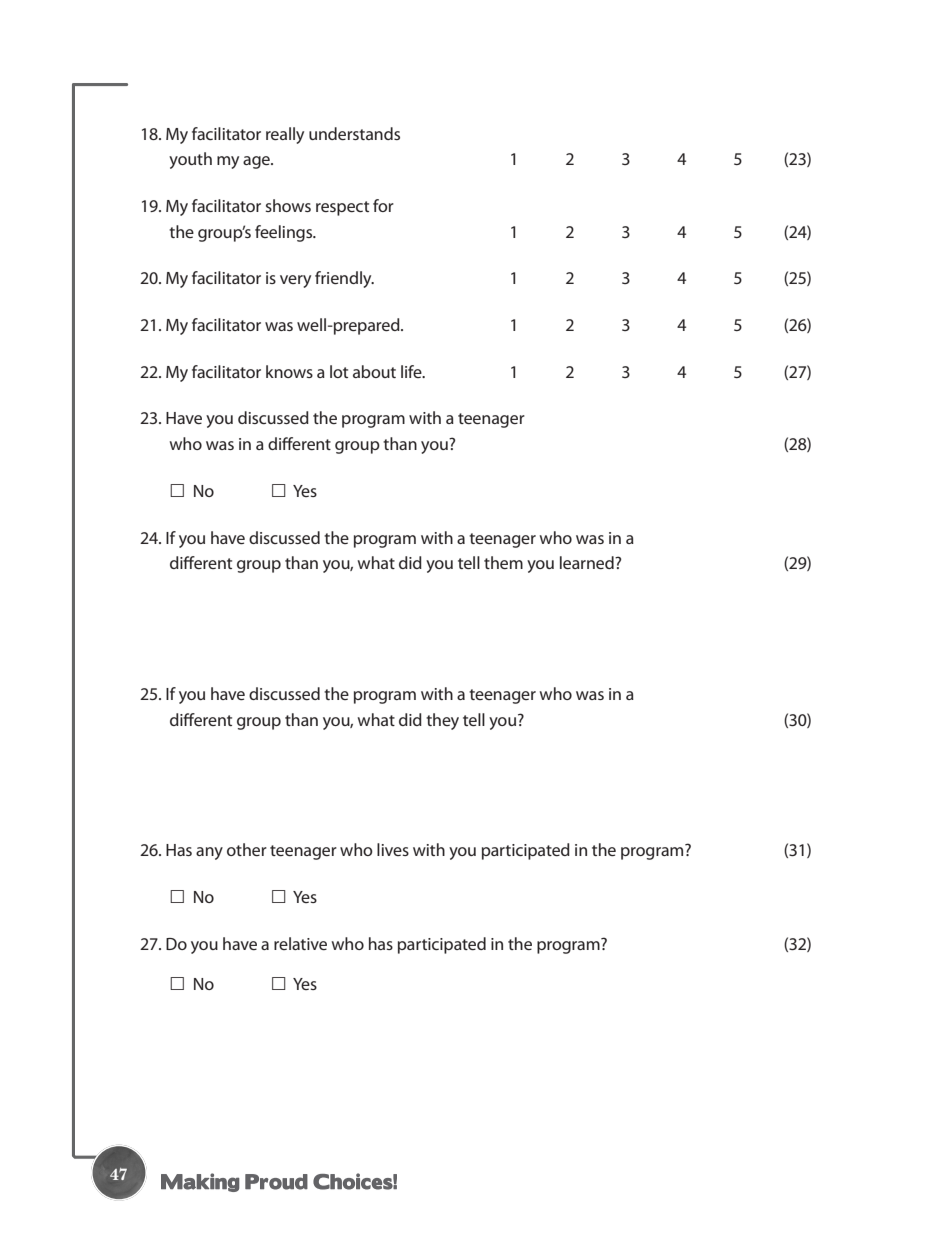 This image has width=952, height=1233. I want to click on life, so click(412, 371).
